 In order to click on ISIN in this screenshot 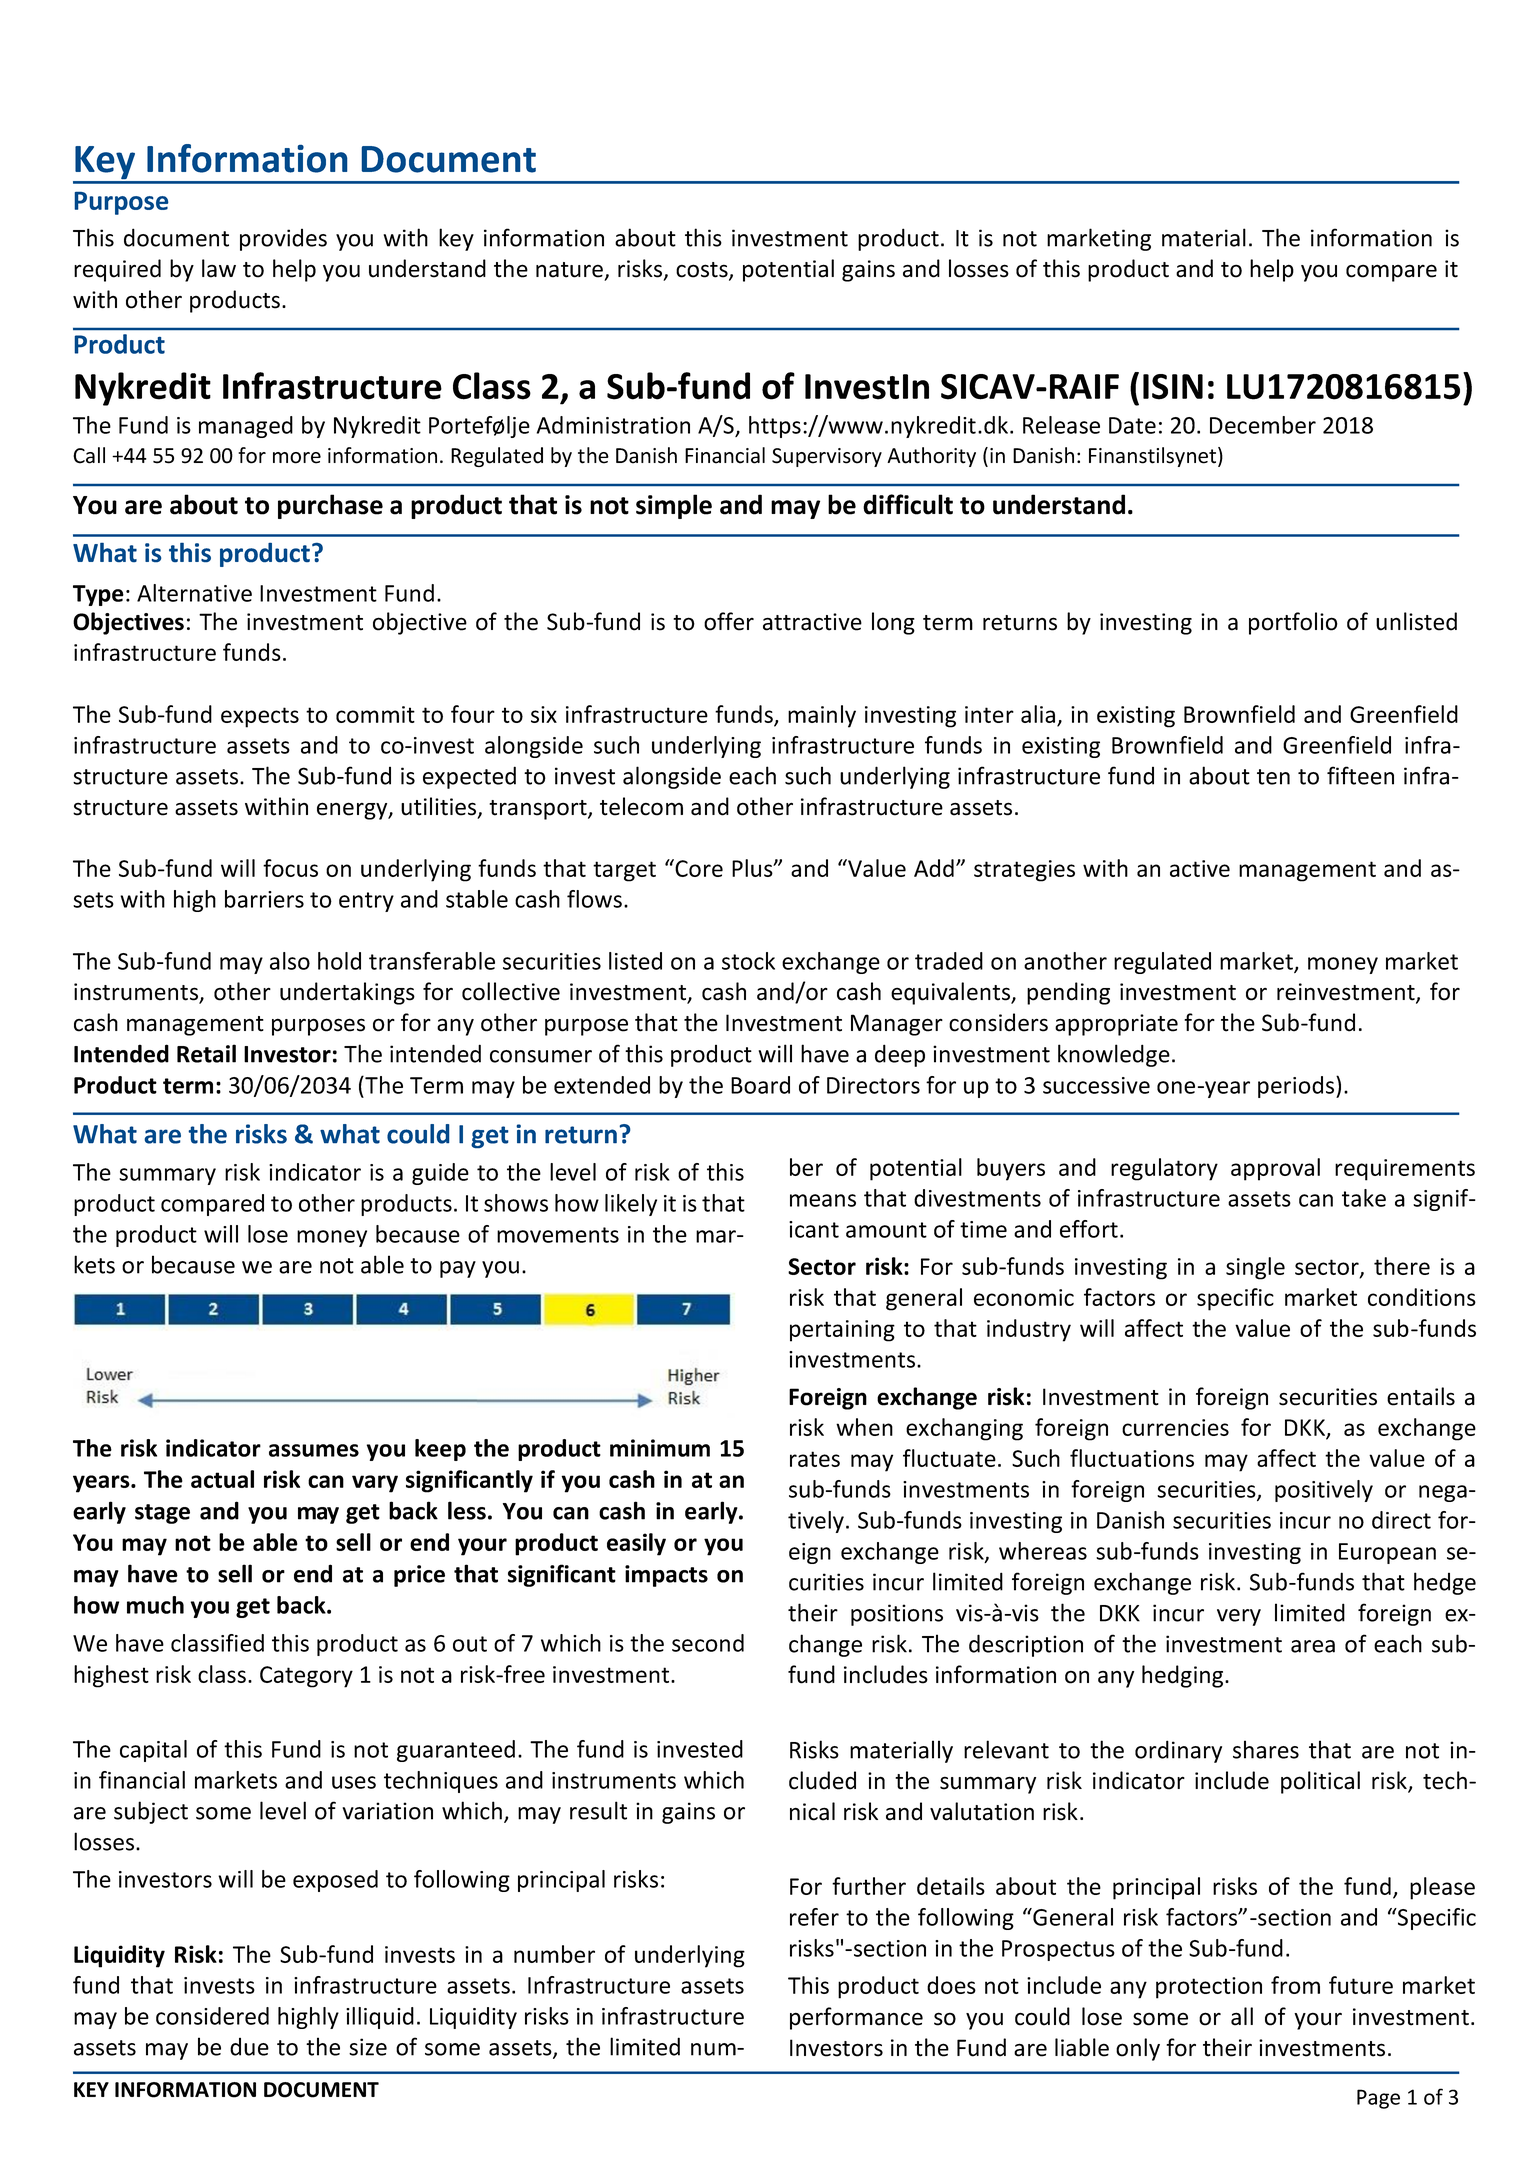, I will do `click(1173, 387)`.
